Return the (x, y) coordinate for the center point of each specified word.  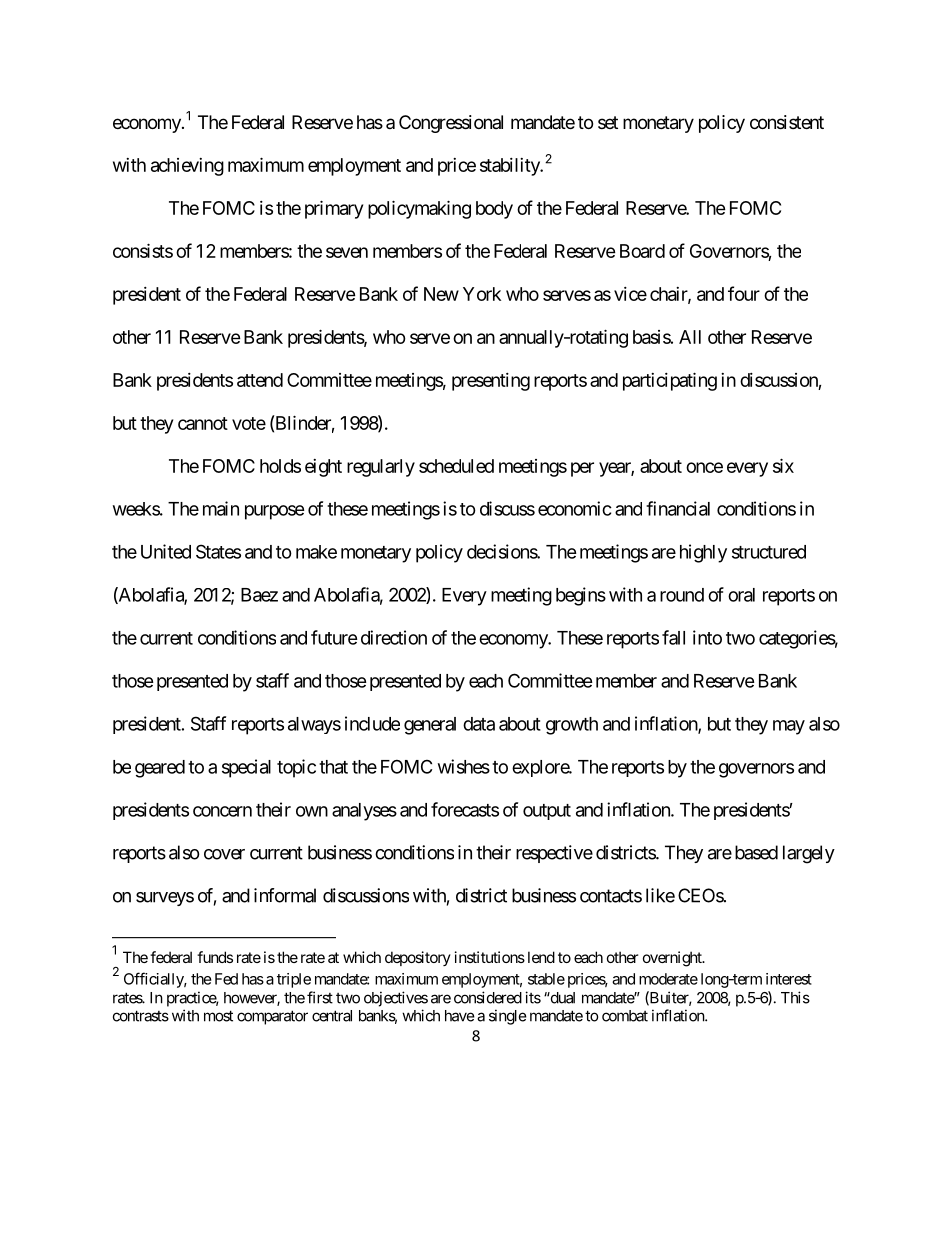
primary (334, 209)
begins (581, 596)
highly (703, 553)
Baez (259, 595)
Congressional (451, 124)
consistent (787, 122)
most (218, 1016)
